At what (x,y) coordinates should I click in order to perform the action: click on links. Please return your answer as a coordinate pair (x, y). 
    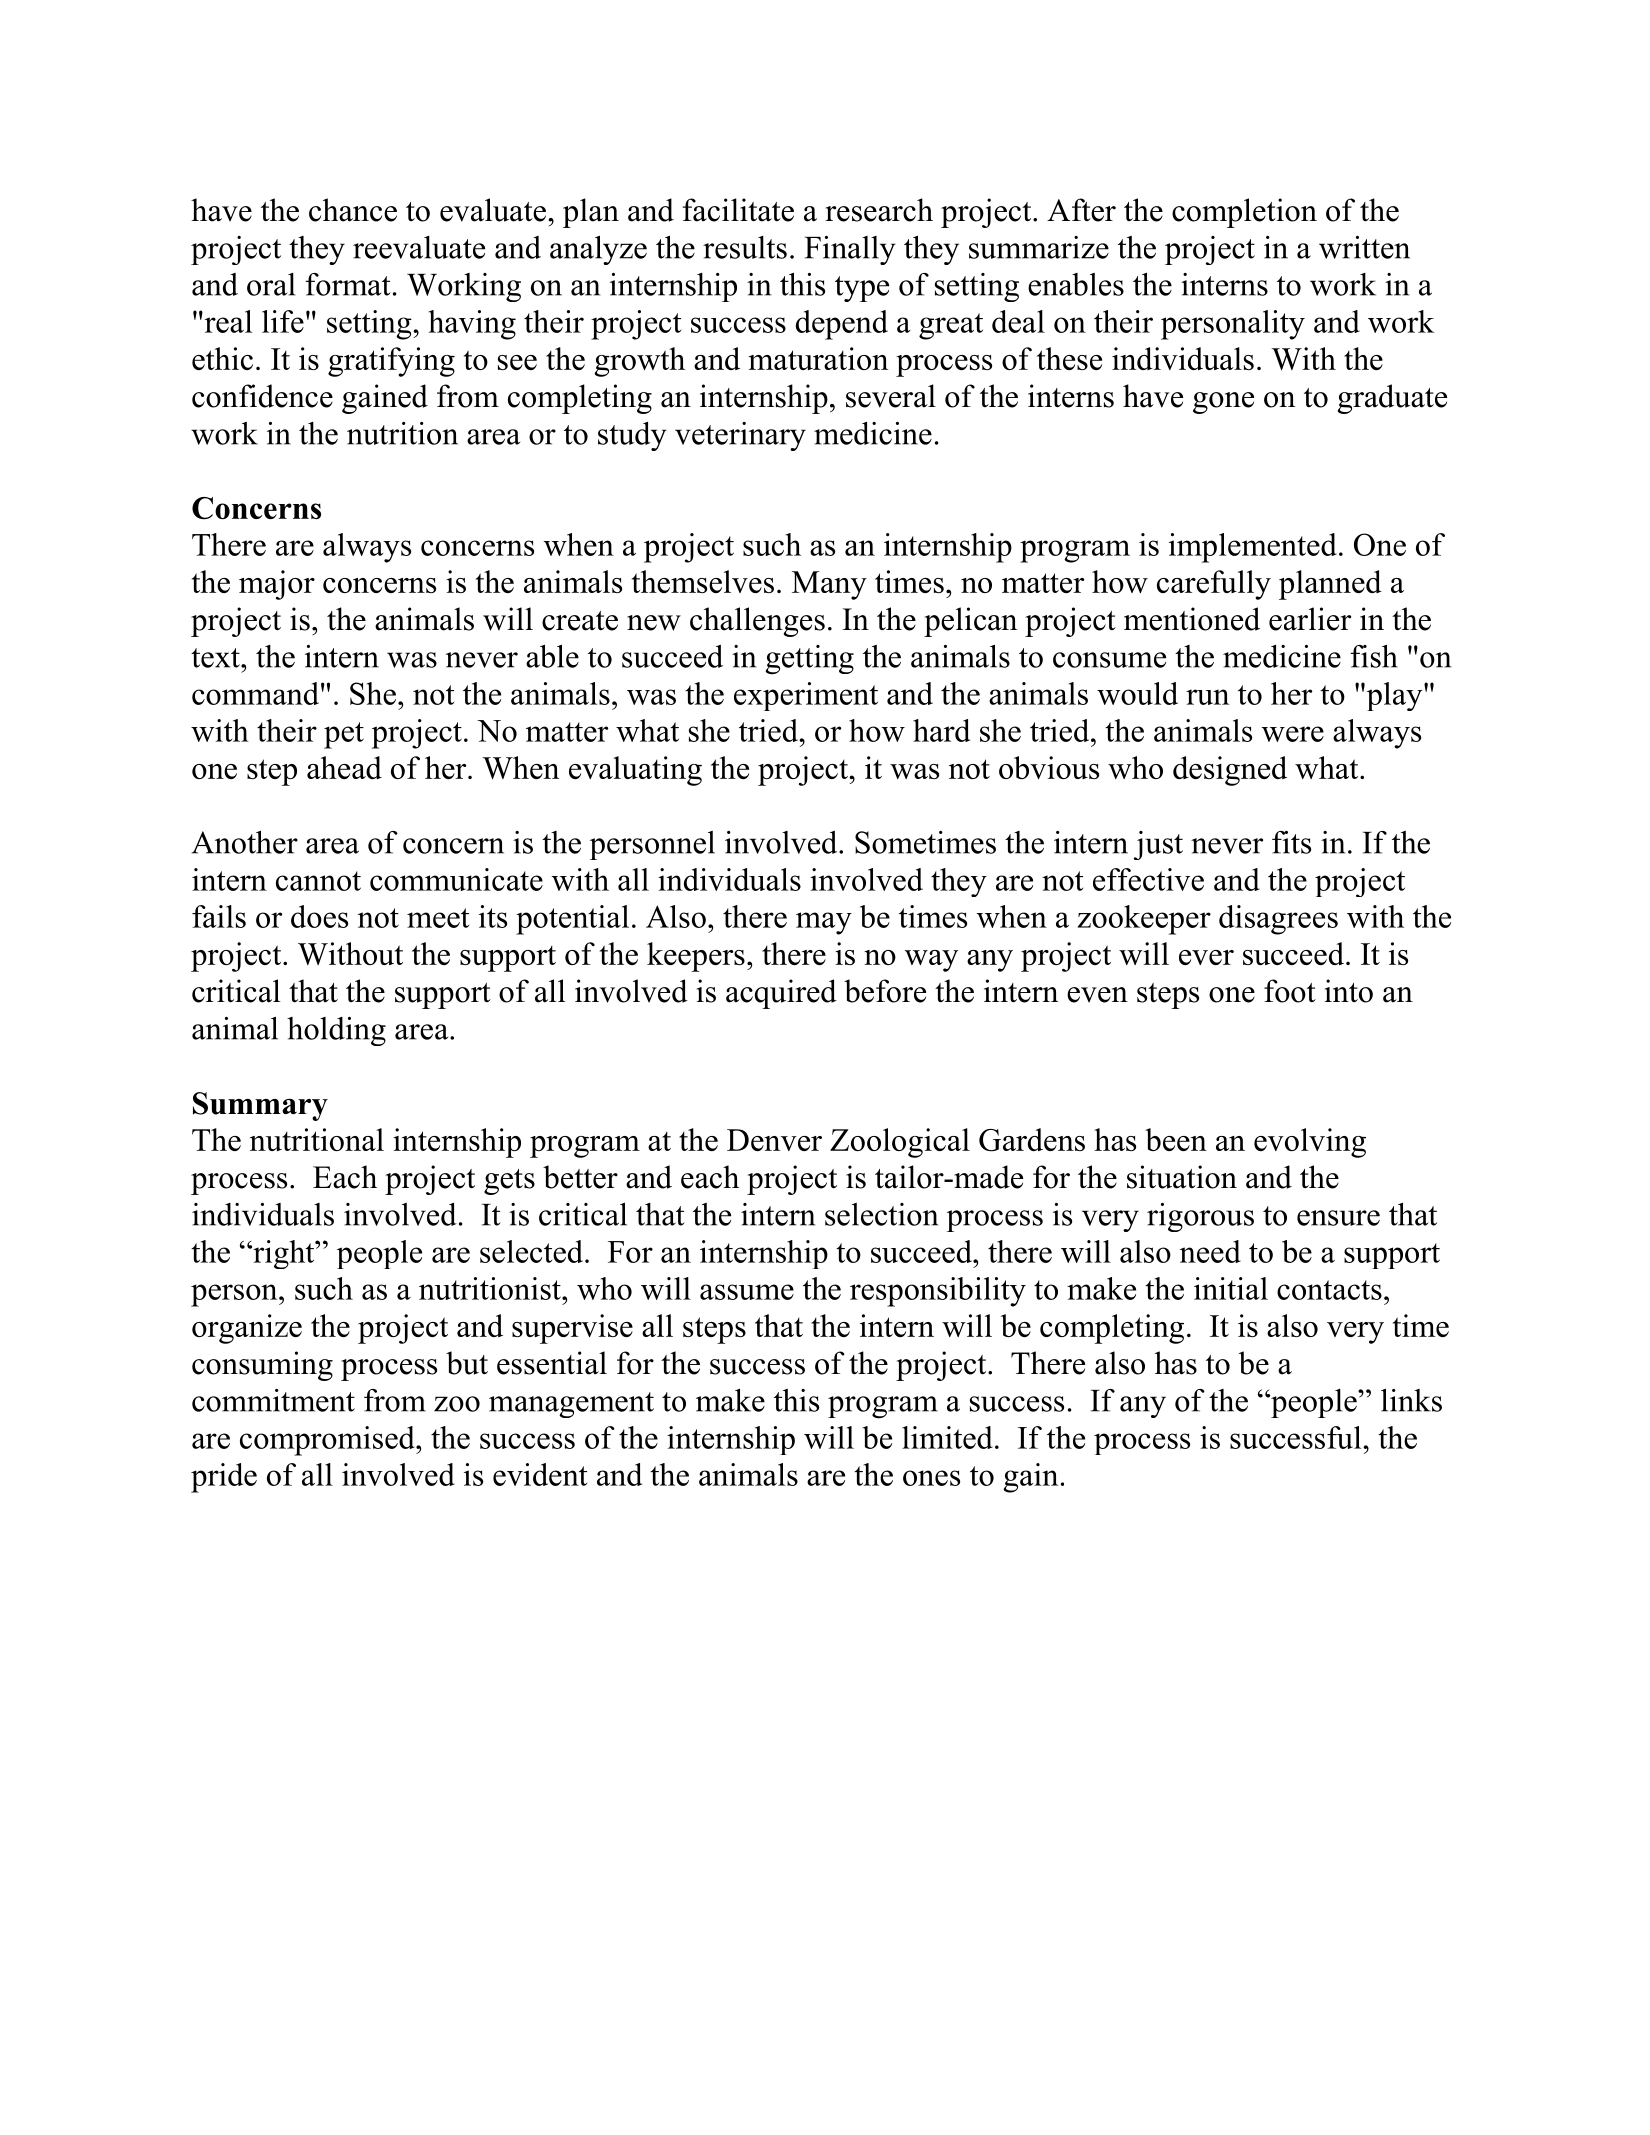
    Looking at the image, I should click on (1411, 1400).
